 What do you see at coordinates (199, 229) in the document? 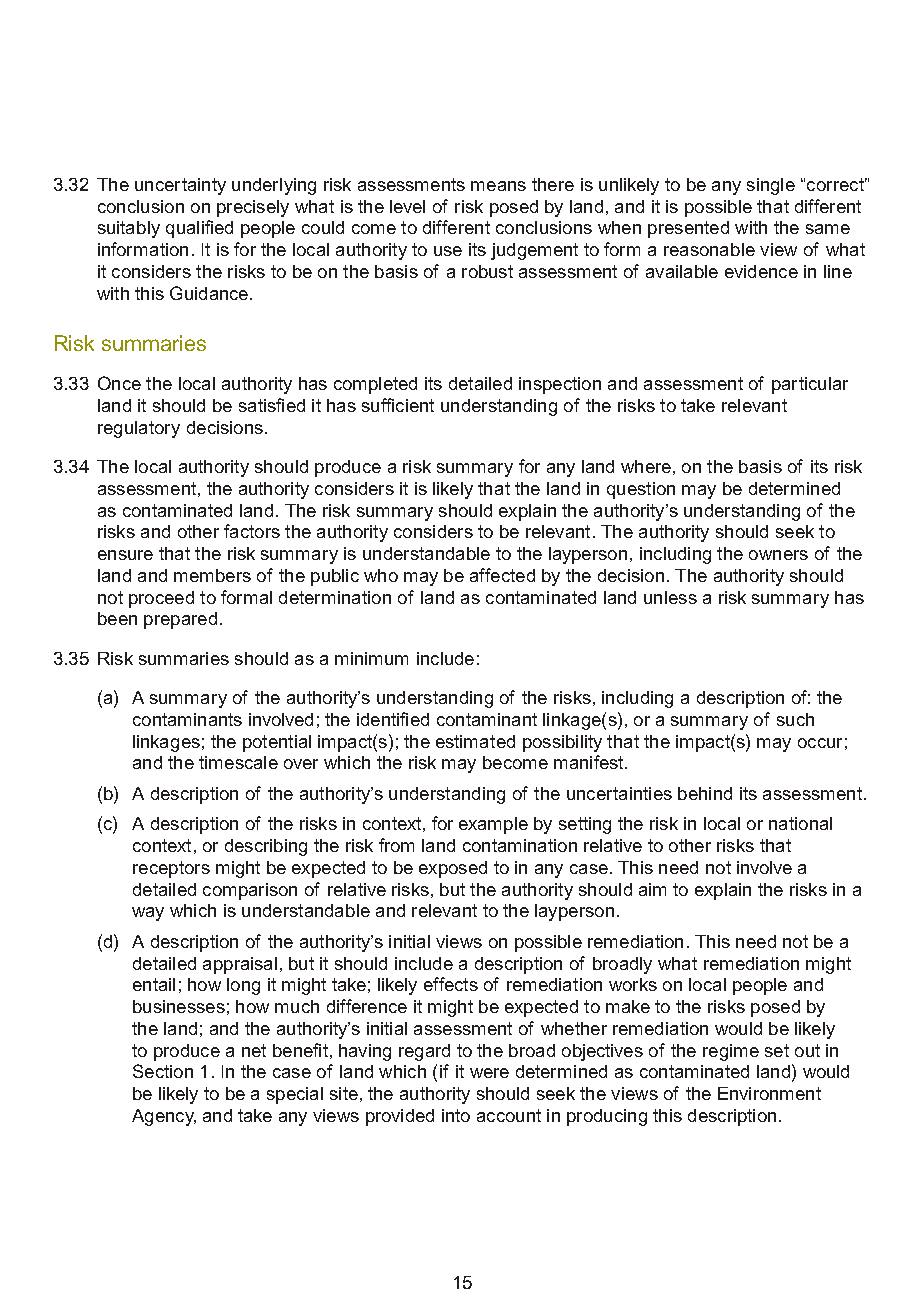
I see `qualified` at bounding box center [199, 229].
